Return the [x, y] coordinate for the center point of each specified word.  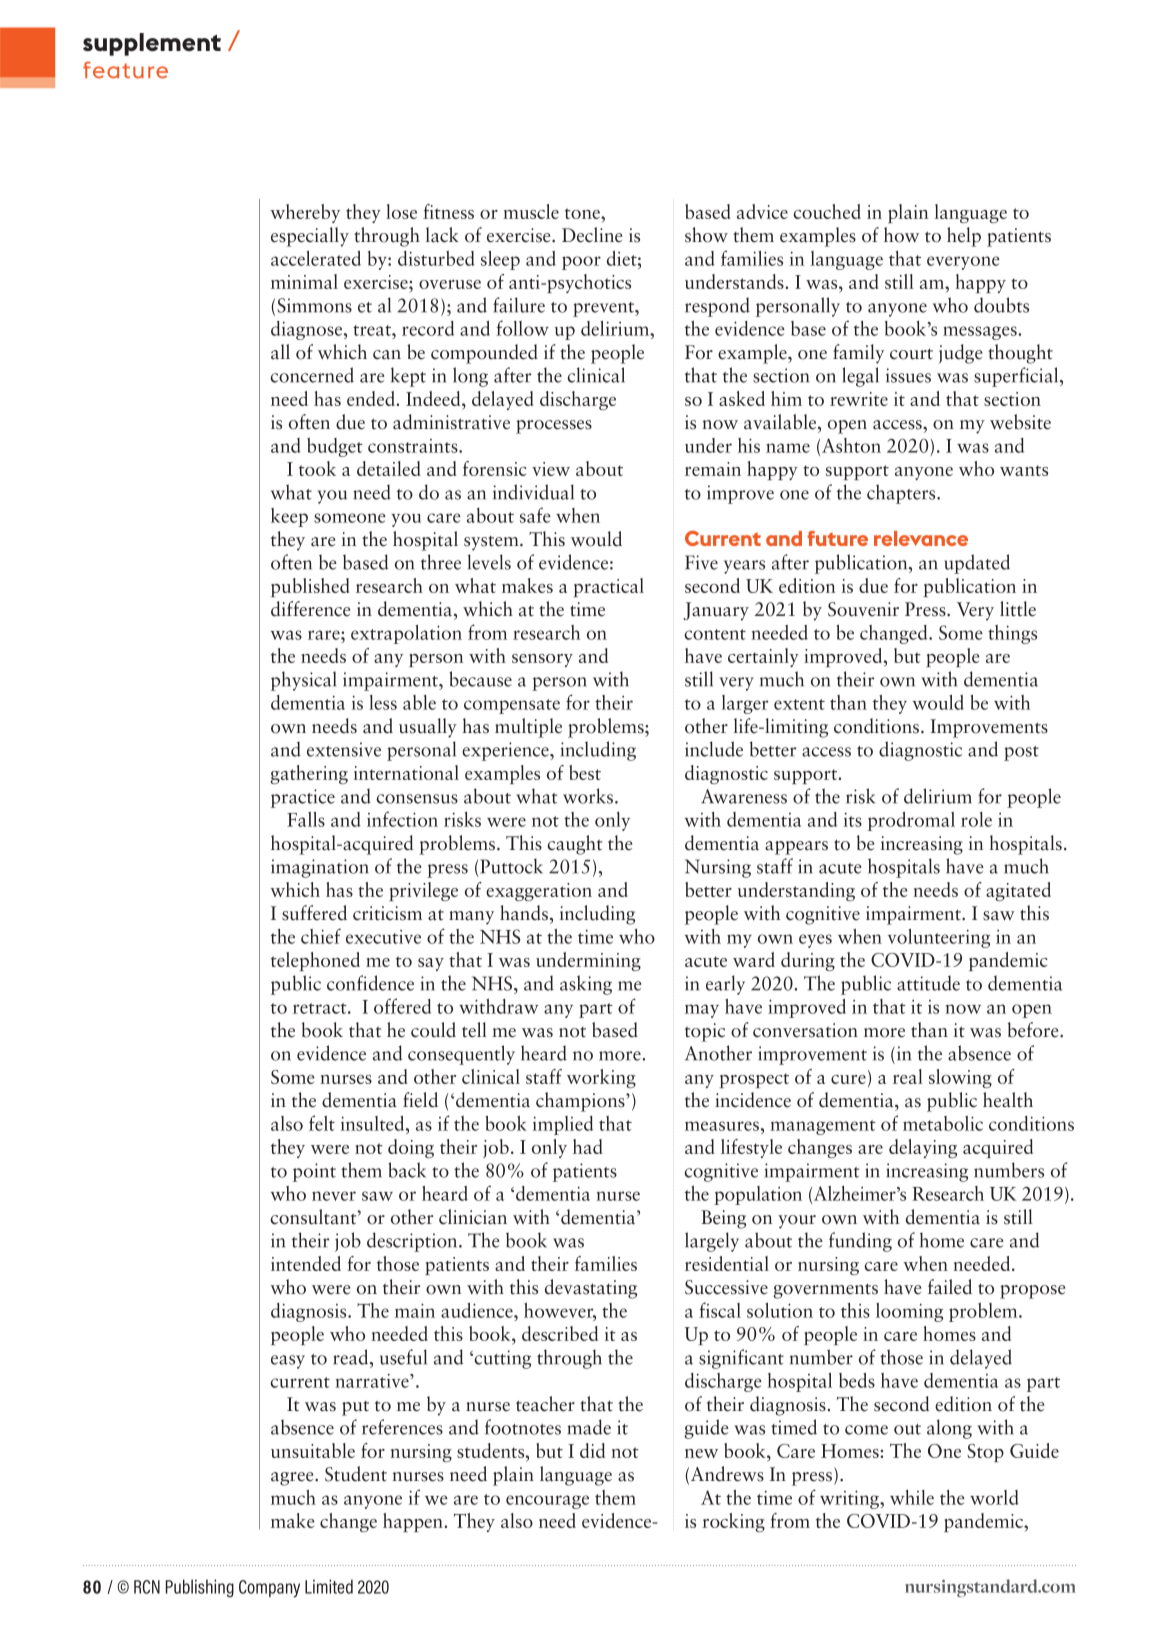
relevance [921, 538]
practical [609, 587]
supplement [152, 44]
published [310, 587]
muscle [531, 211]
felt [322, 1123]
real [908, 1076]
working [601, 1078]
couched [827, 211]
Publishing [200, 1588]
